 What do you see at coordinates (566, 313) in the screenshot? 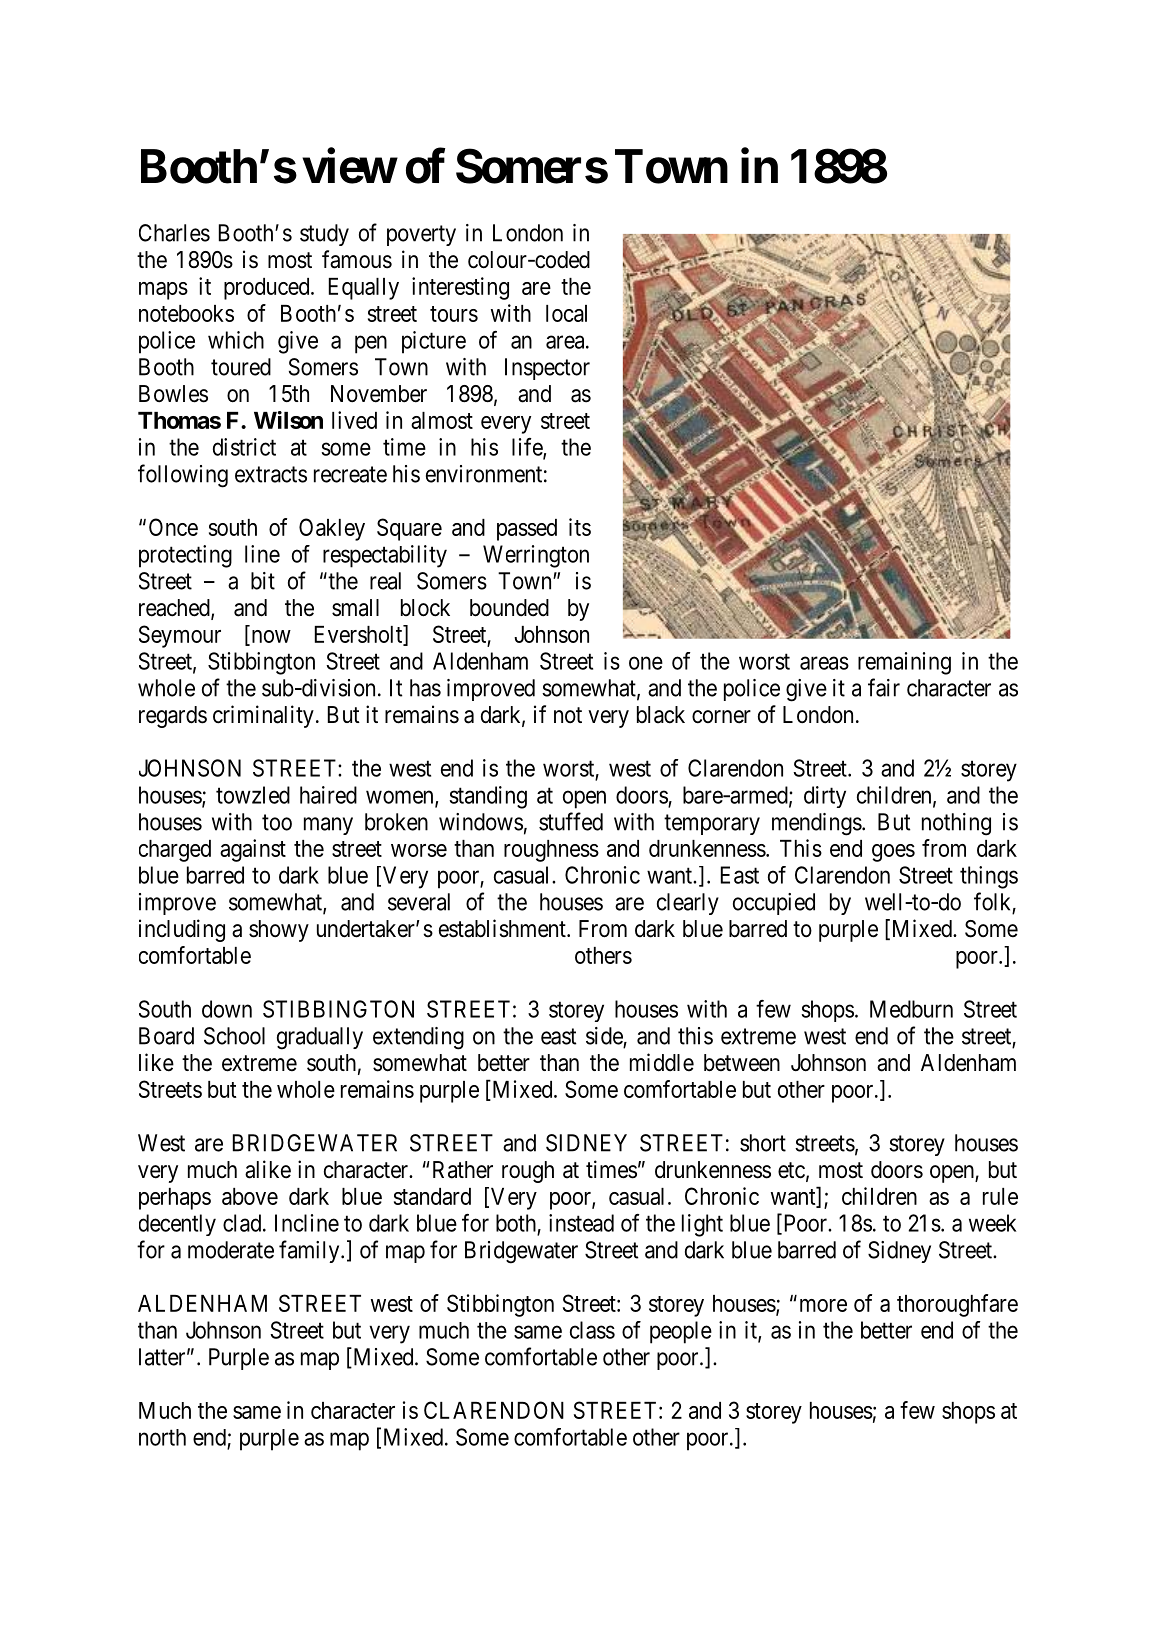
I see `local` at bounding box center [566, 313].
